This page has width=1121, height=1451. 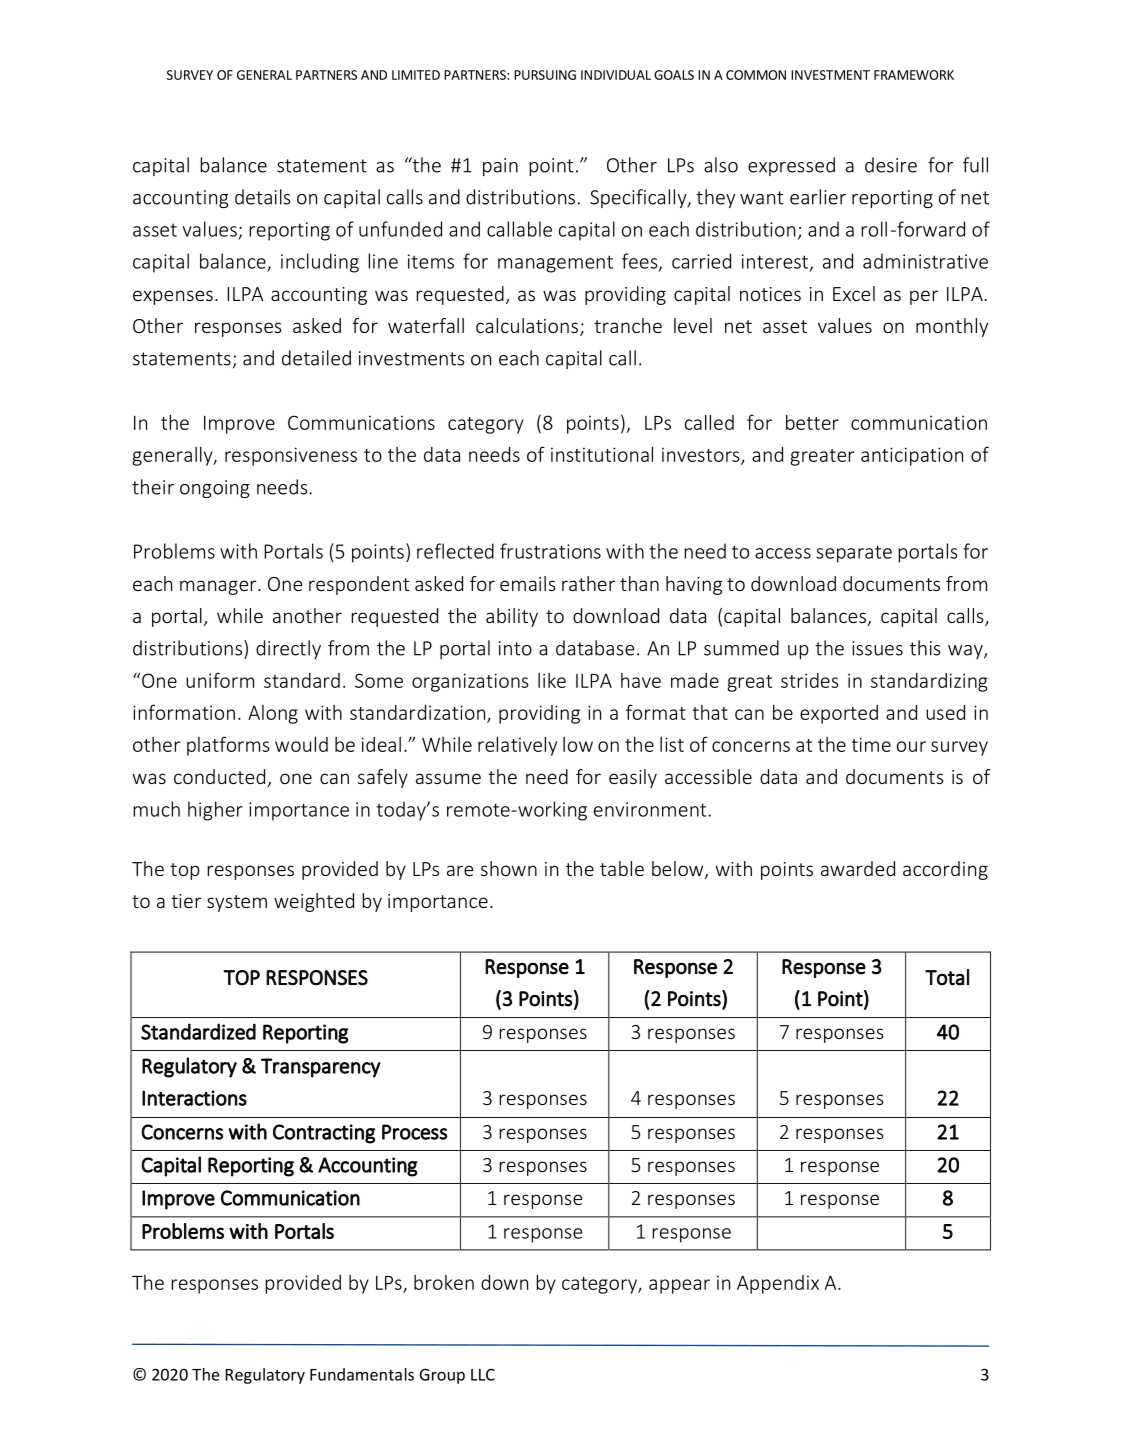 I want to click on Fundamentals, so click(x=362, y=1374).
